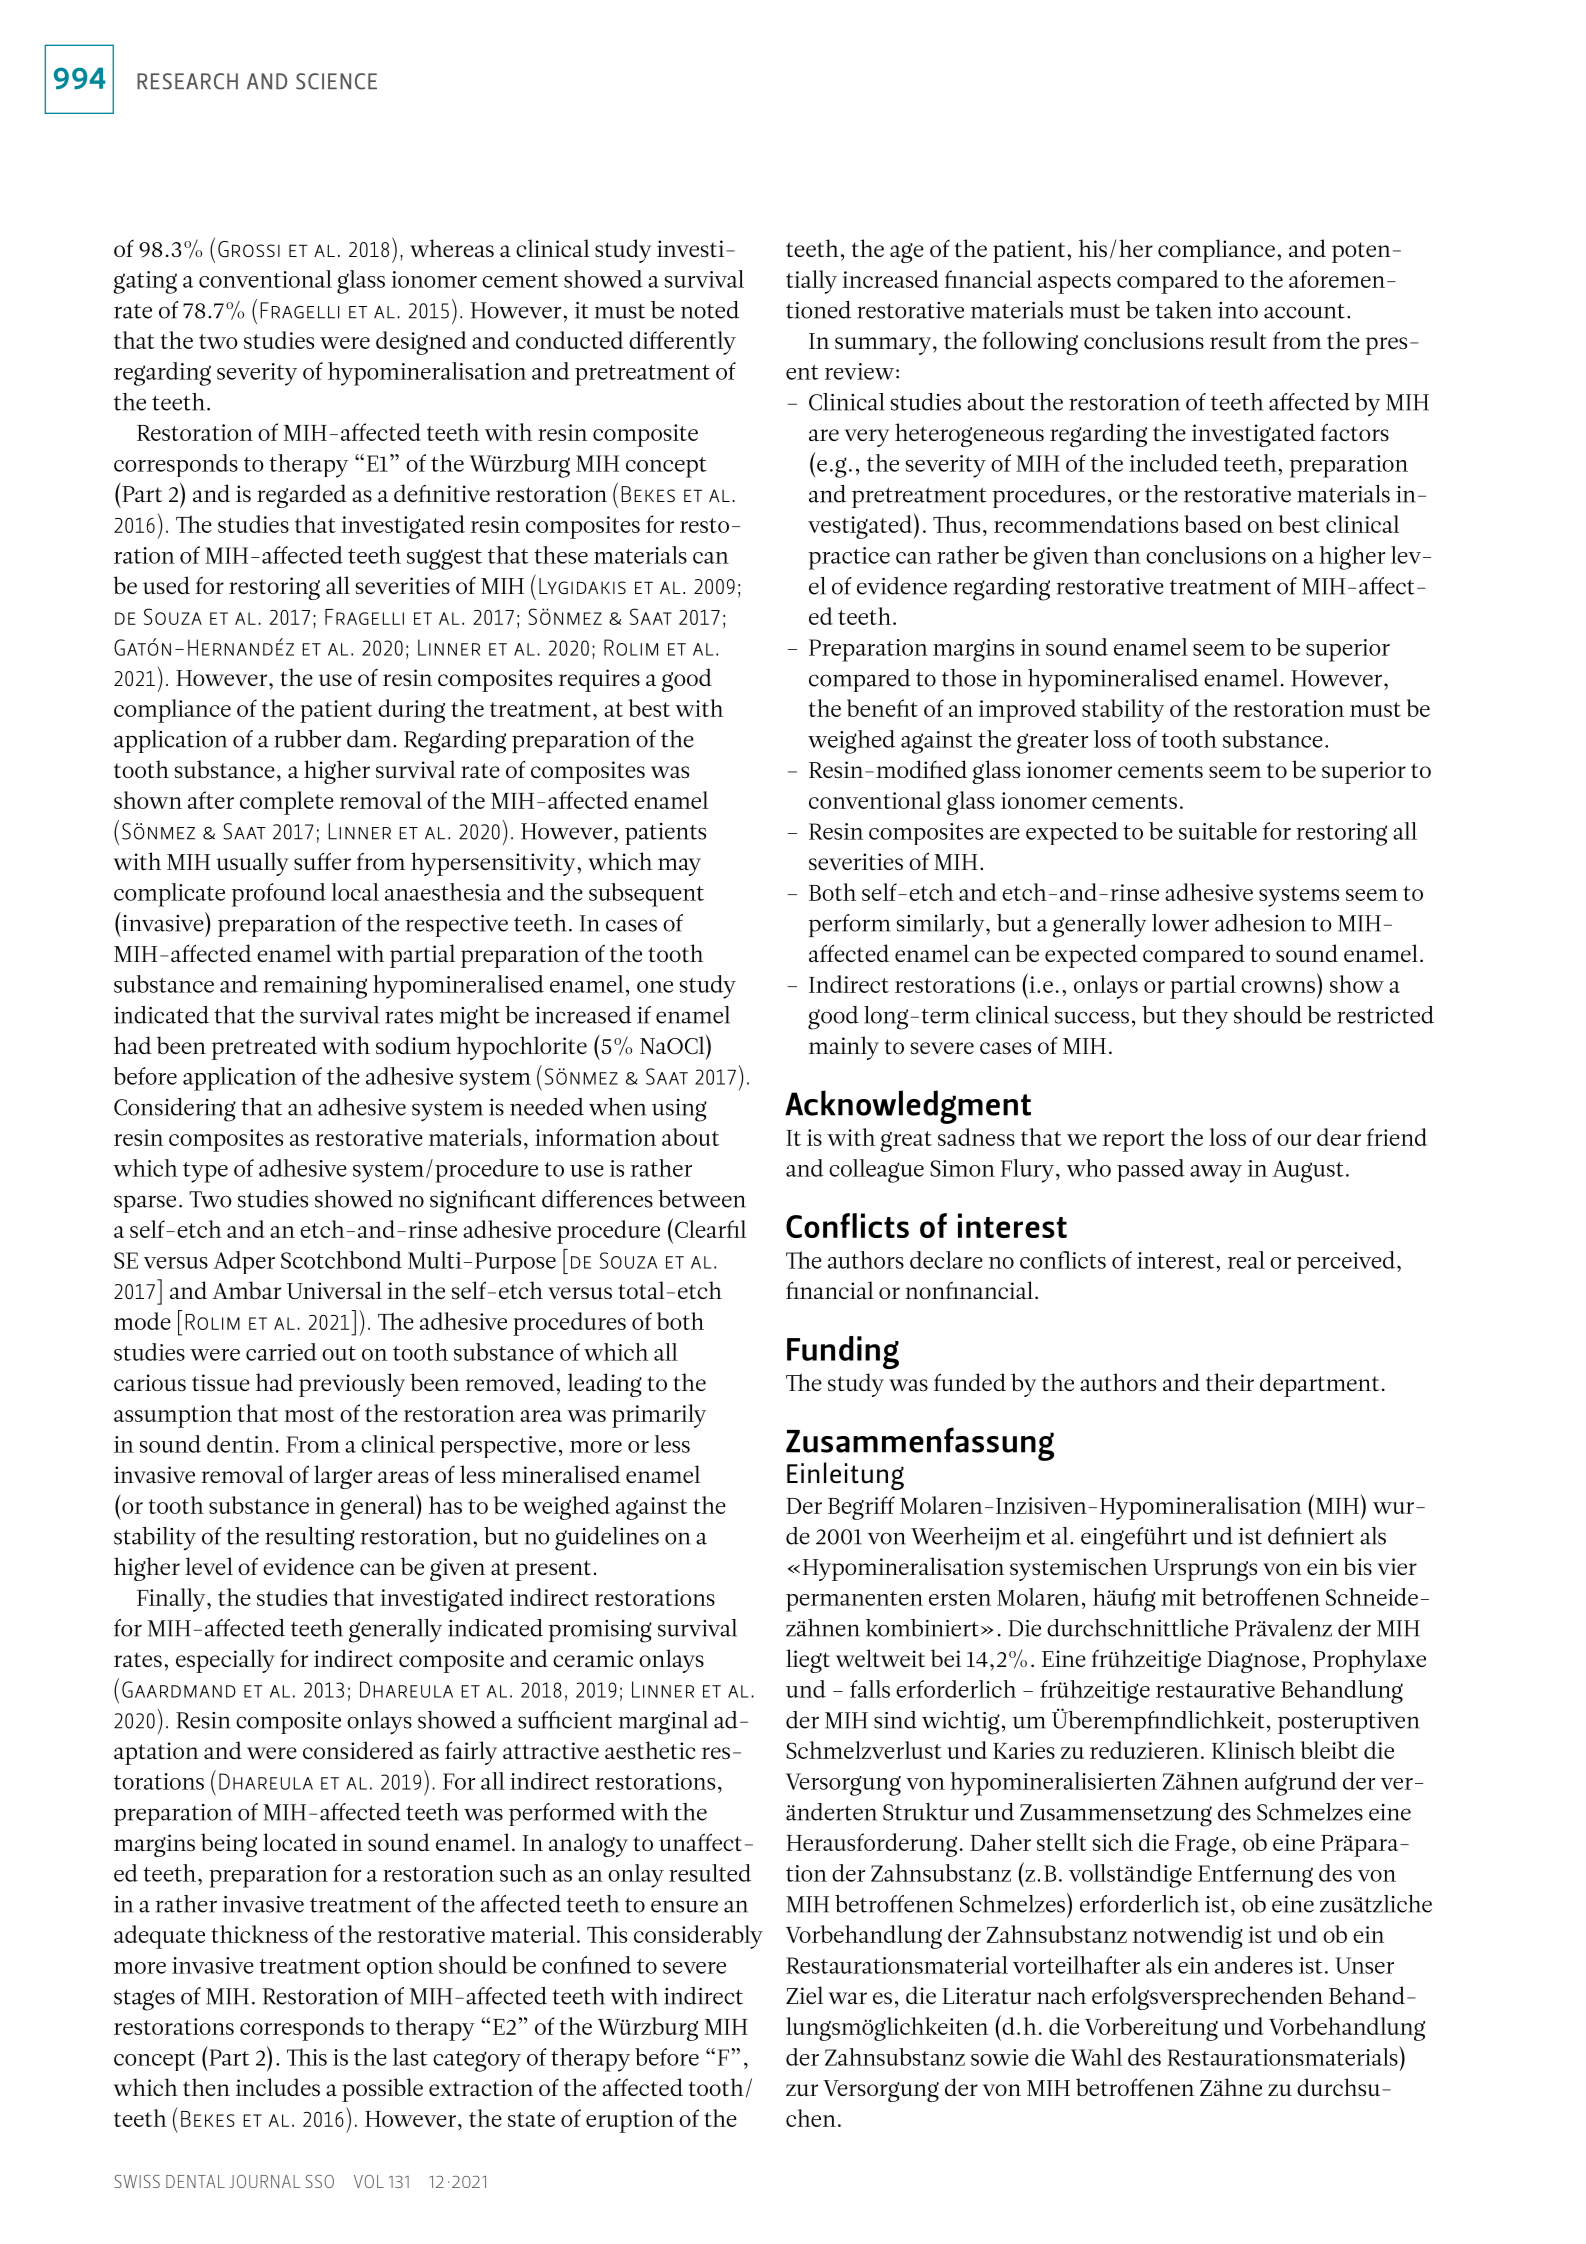  I want to click on based, so click(1213, 524).
